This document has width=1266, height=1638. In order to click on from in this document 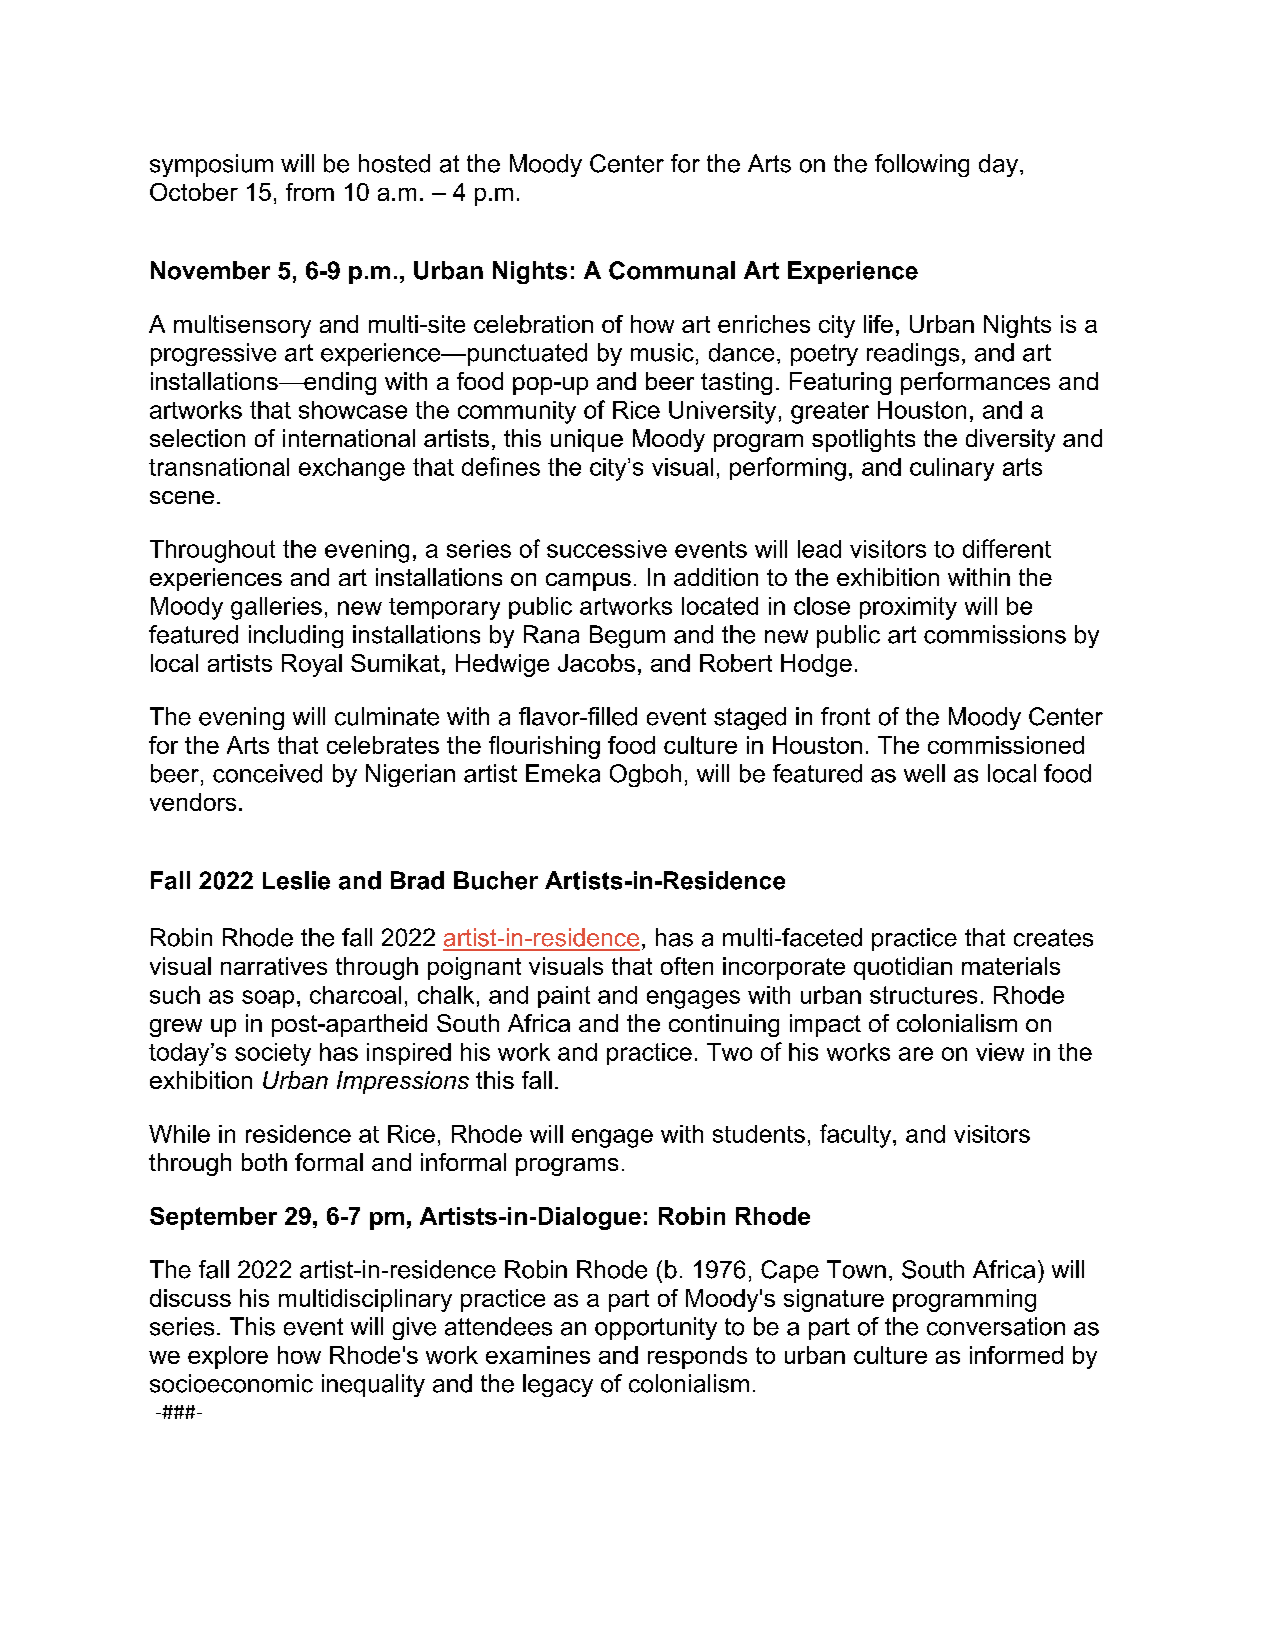, I will do `click(310, 192)`.
